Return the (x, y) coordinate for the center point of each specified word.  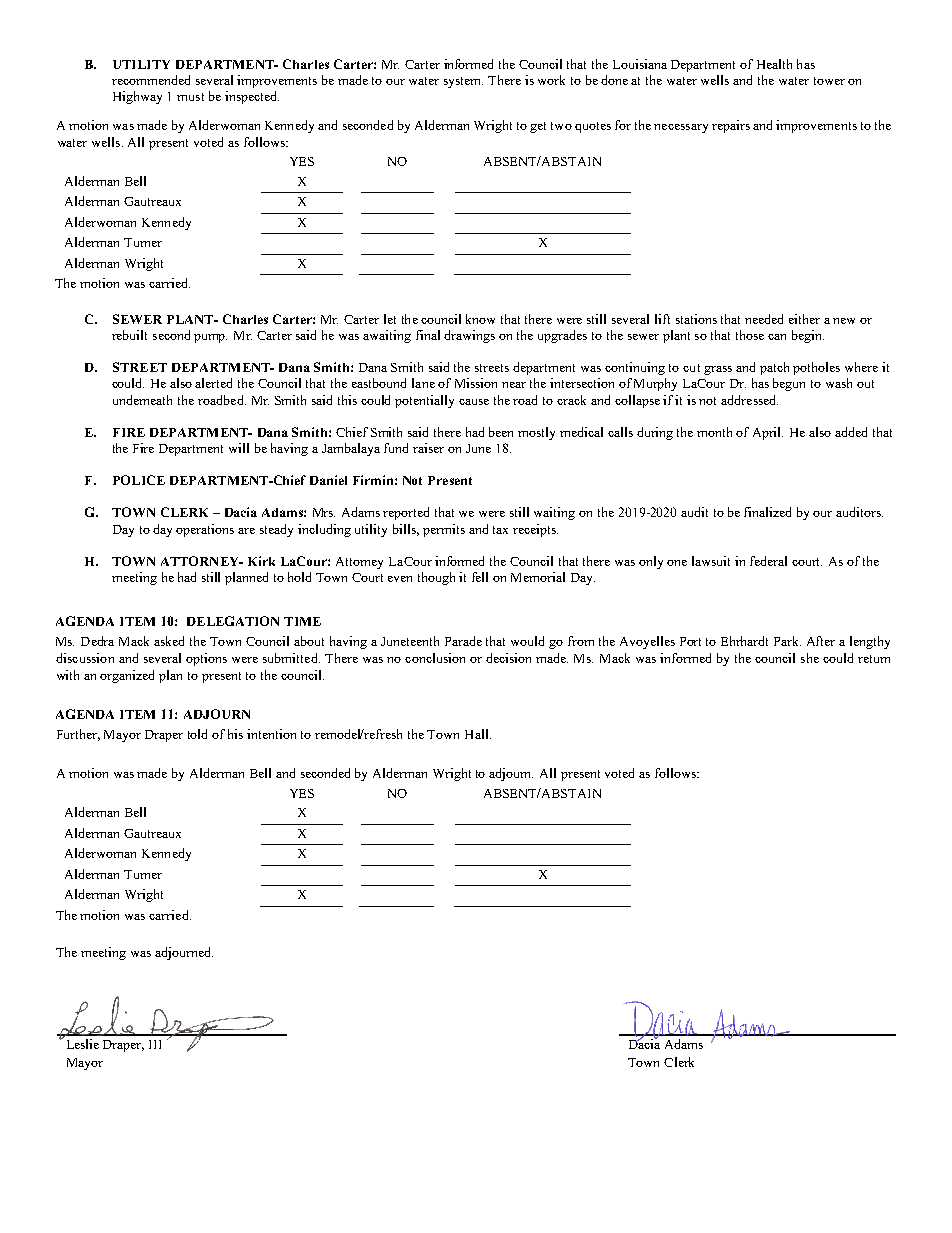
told (197, 734)
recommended (151, 80)
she (810, 658)
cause (474, 402)
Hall (478, 734)
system (463, 82)
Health (774, 64)
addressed (749, 400)
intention (271, 734)
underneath (142, 400)
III (155, 1044)
